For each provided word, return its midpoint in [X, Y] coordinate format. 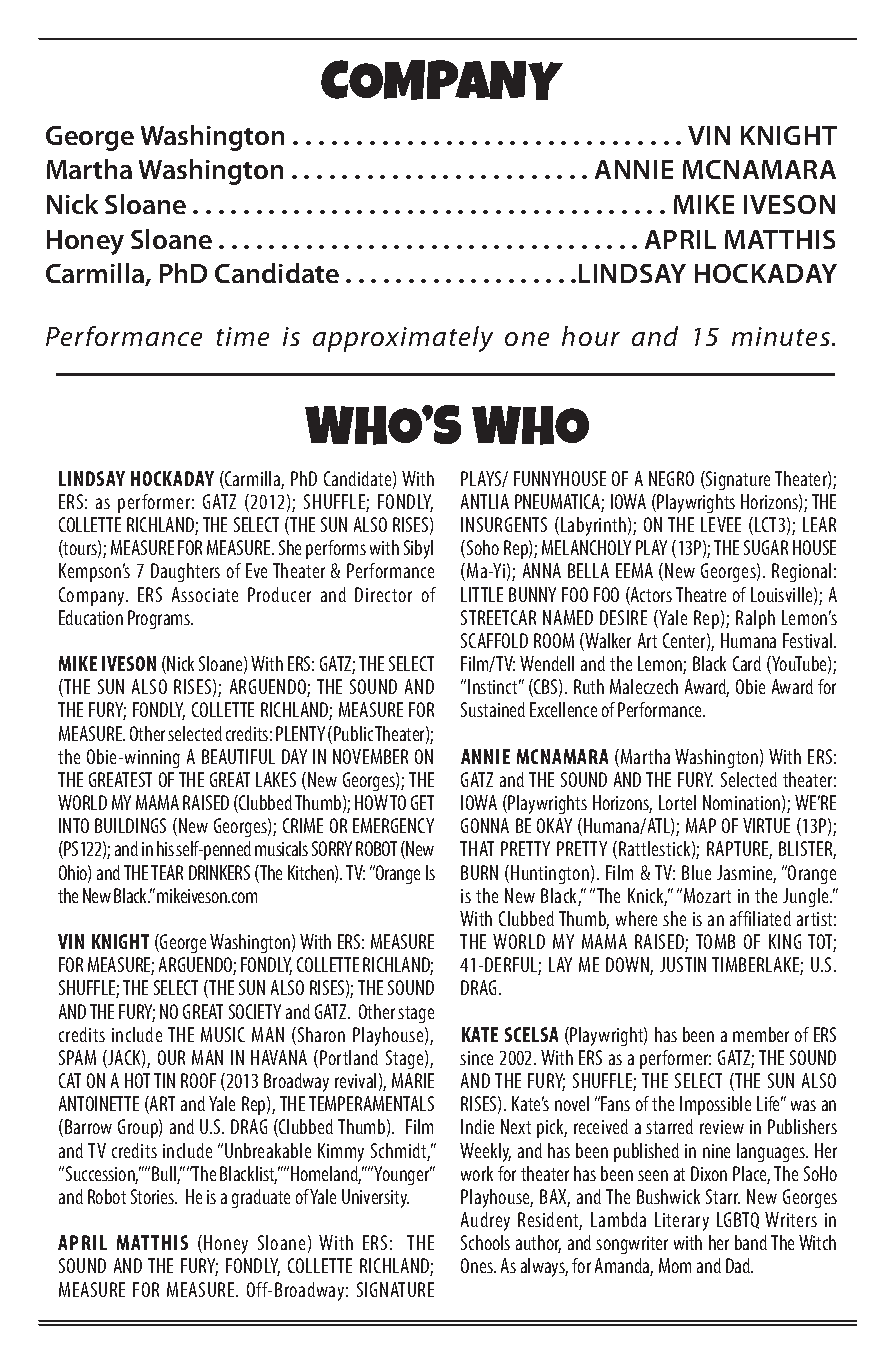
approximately [403, 339]
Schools [485, 1242]
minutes [781, 336]
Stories [154, 1196]
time [243, 336]
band [751, 1242]
